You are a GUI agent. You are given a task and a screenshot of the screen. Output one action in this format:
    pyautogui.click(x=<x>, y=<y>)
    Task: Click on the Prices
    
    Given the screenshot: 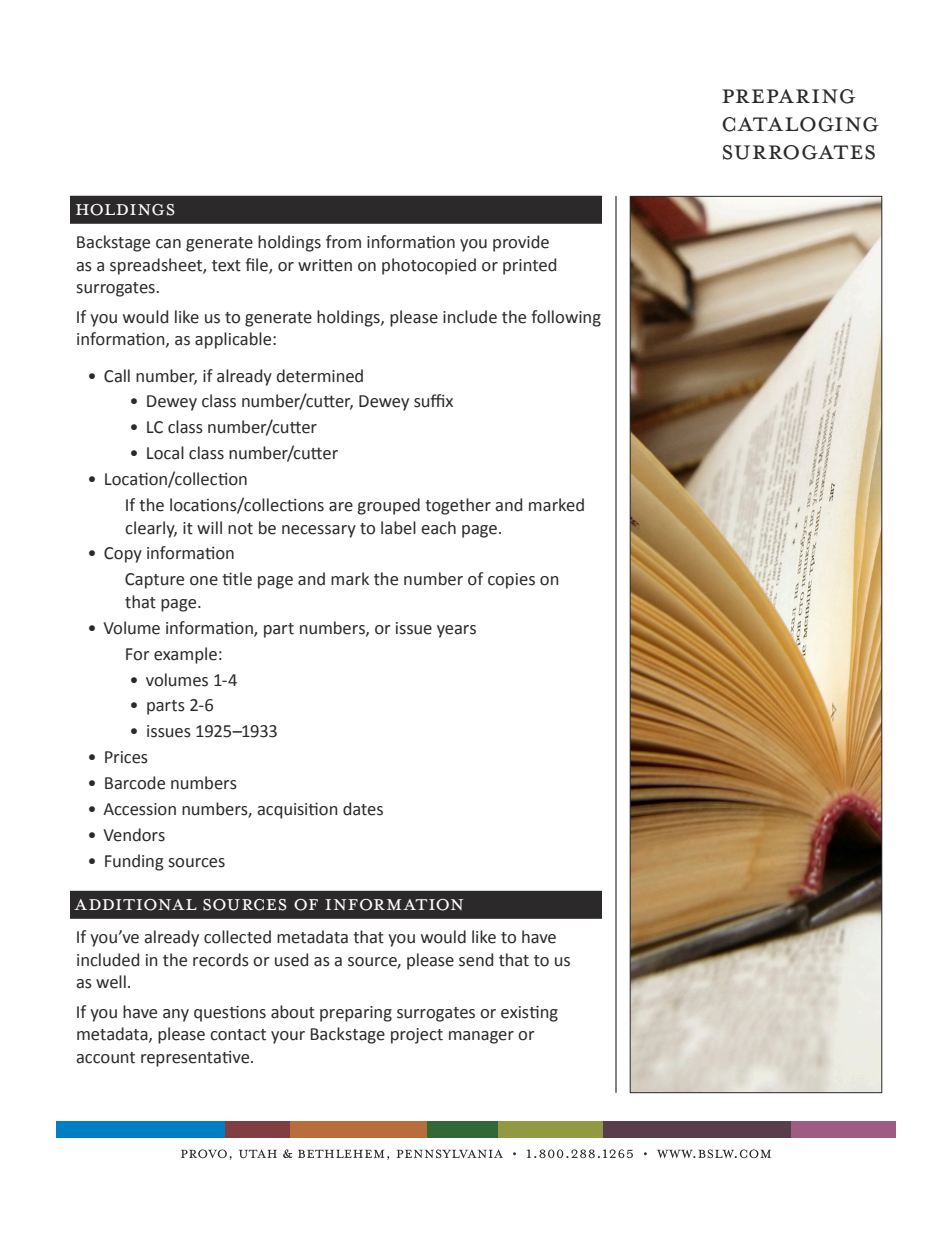 What is the action you would take?
    pyautogui.click(x=126, y=757)
